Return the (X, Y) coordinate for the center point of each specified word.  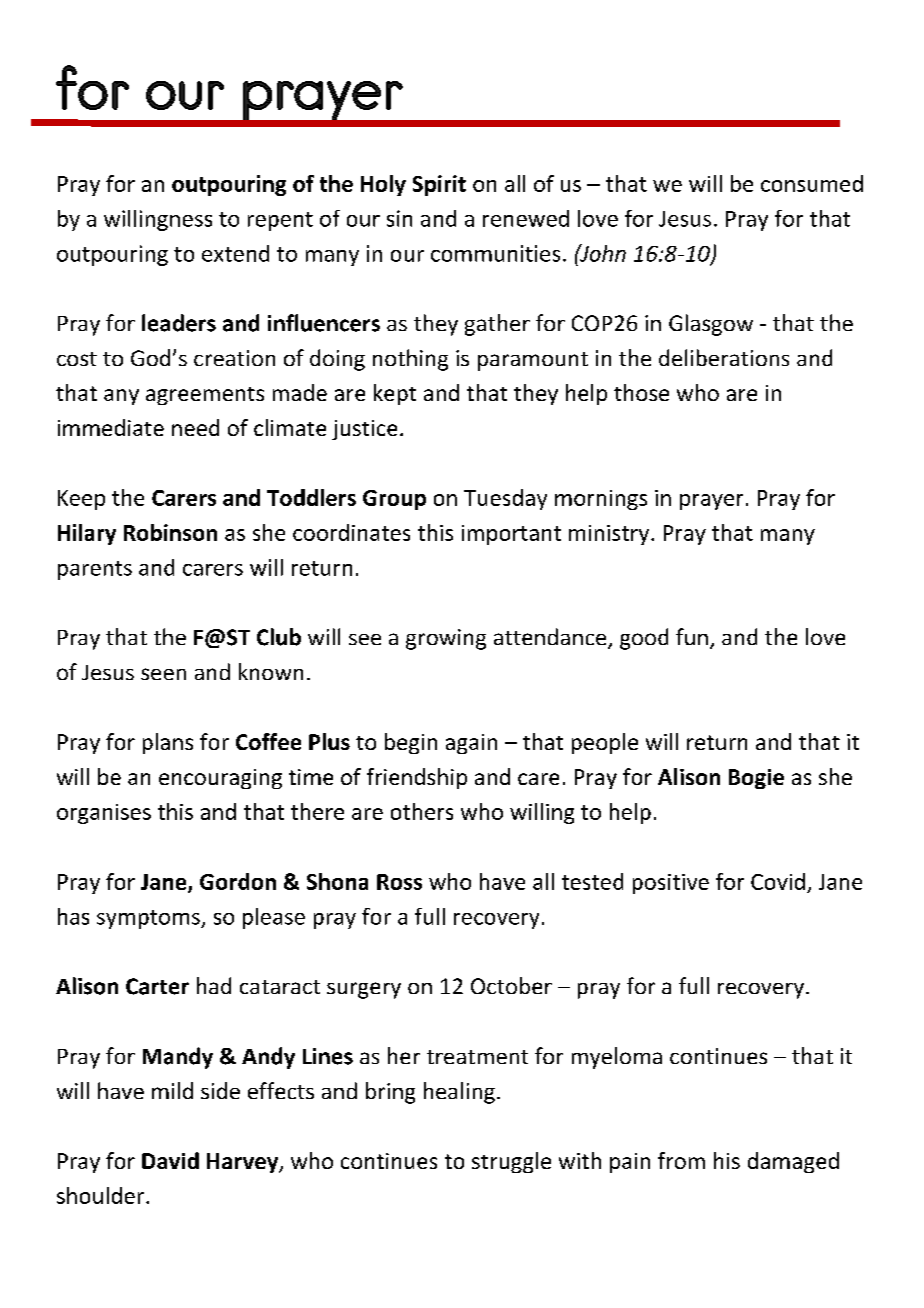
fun (692, 636)
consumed (812, 183)
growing (446, 639)
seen (163, 674)
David (170, 1160)
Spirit (439, 185)
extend (235, 253)
